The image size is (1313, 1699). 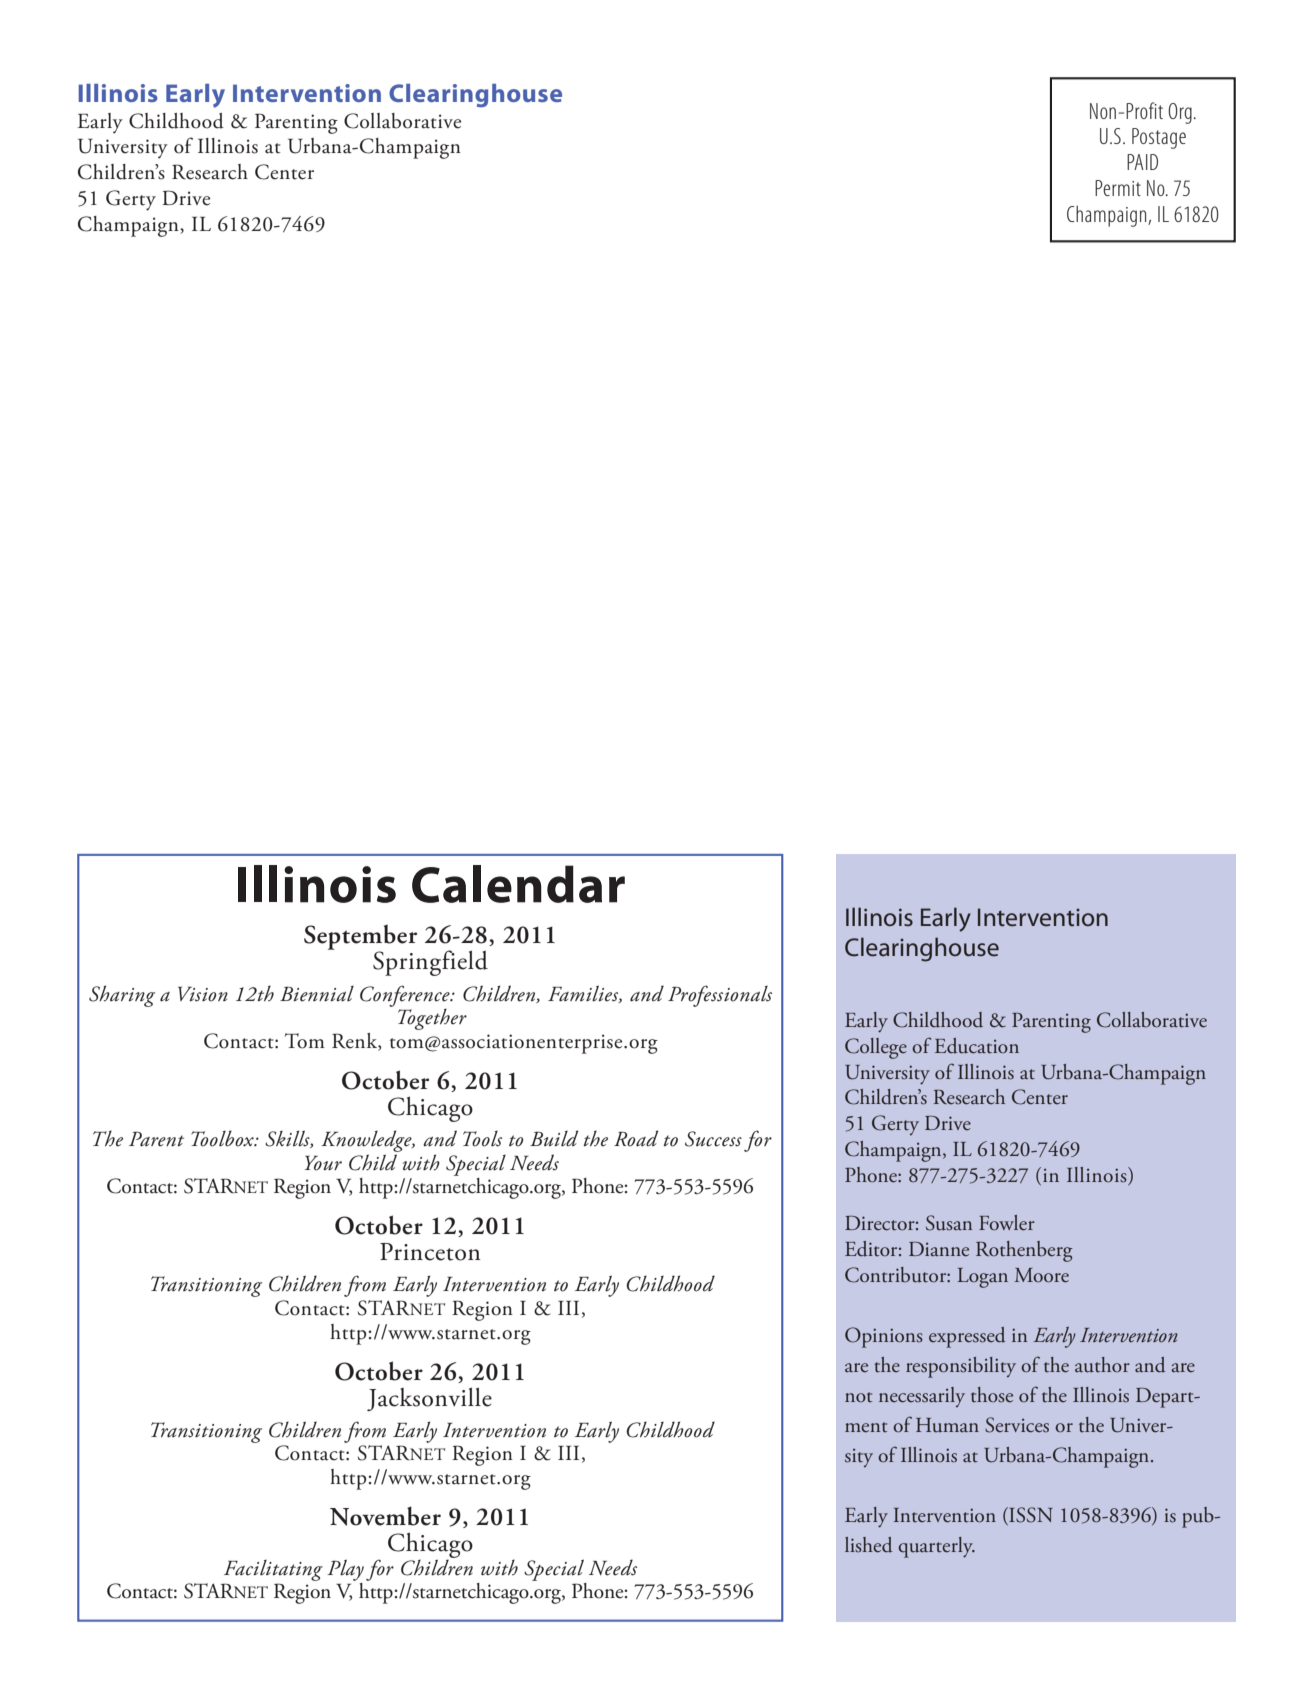 What do you see at coordinates (360, 938) in the image?
I see `September` at bounding box center [360, 938].
